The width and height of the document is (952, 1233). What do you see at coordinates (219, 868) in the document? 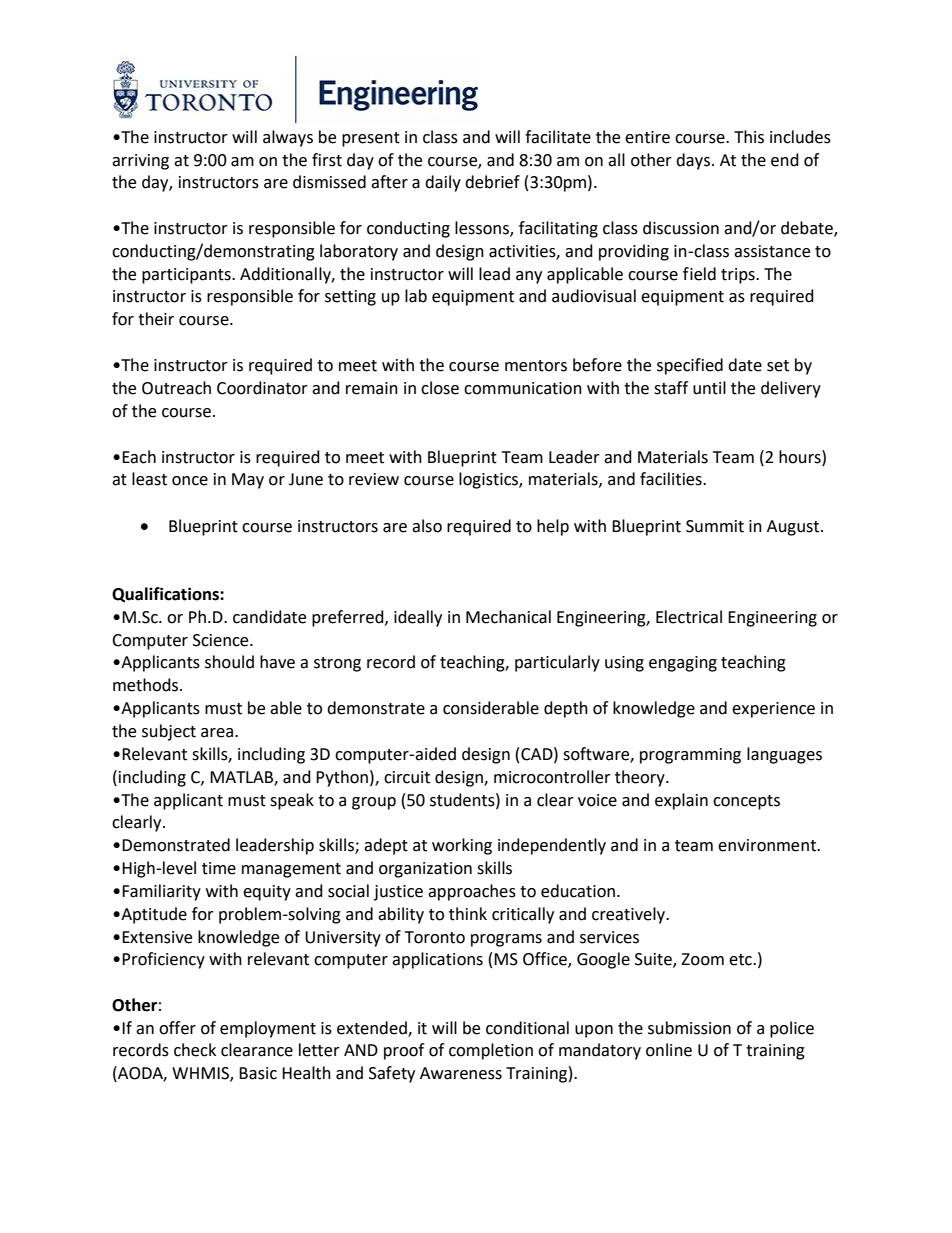
I see `time` at bounding box center [219, 868].
